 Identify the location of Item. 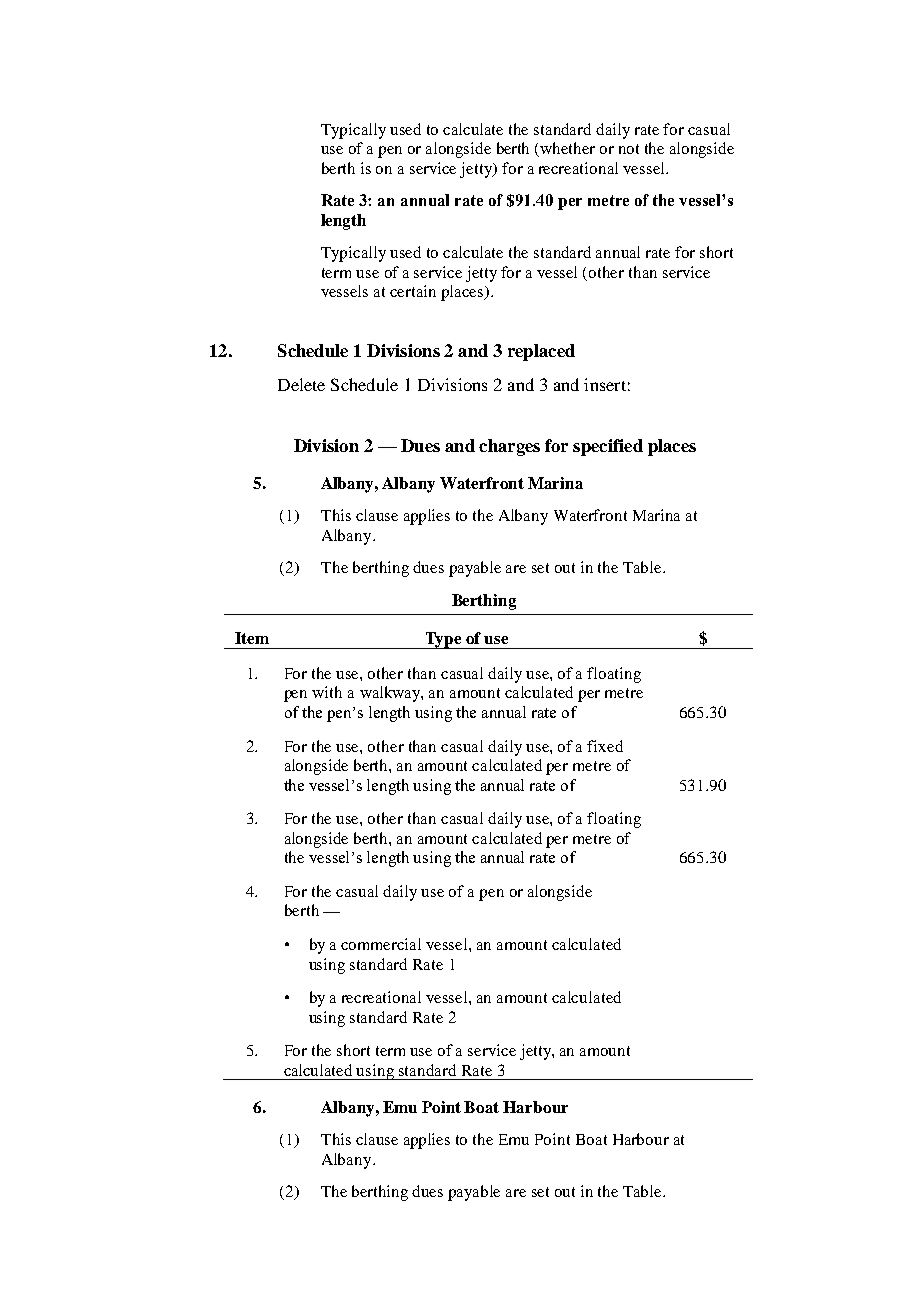
(252, 638).
